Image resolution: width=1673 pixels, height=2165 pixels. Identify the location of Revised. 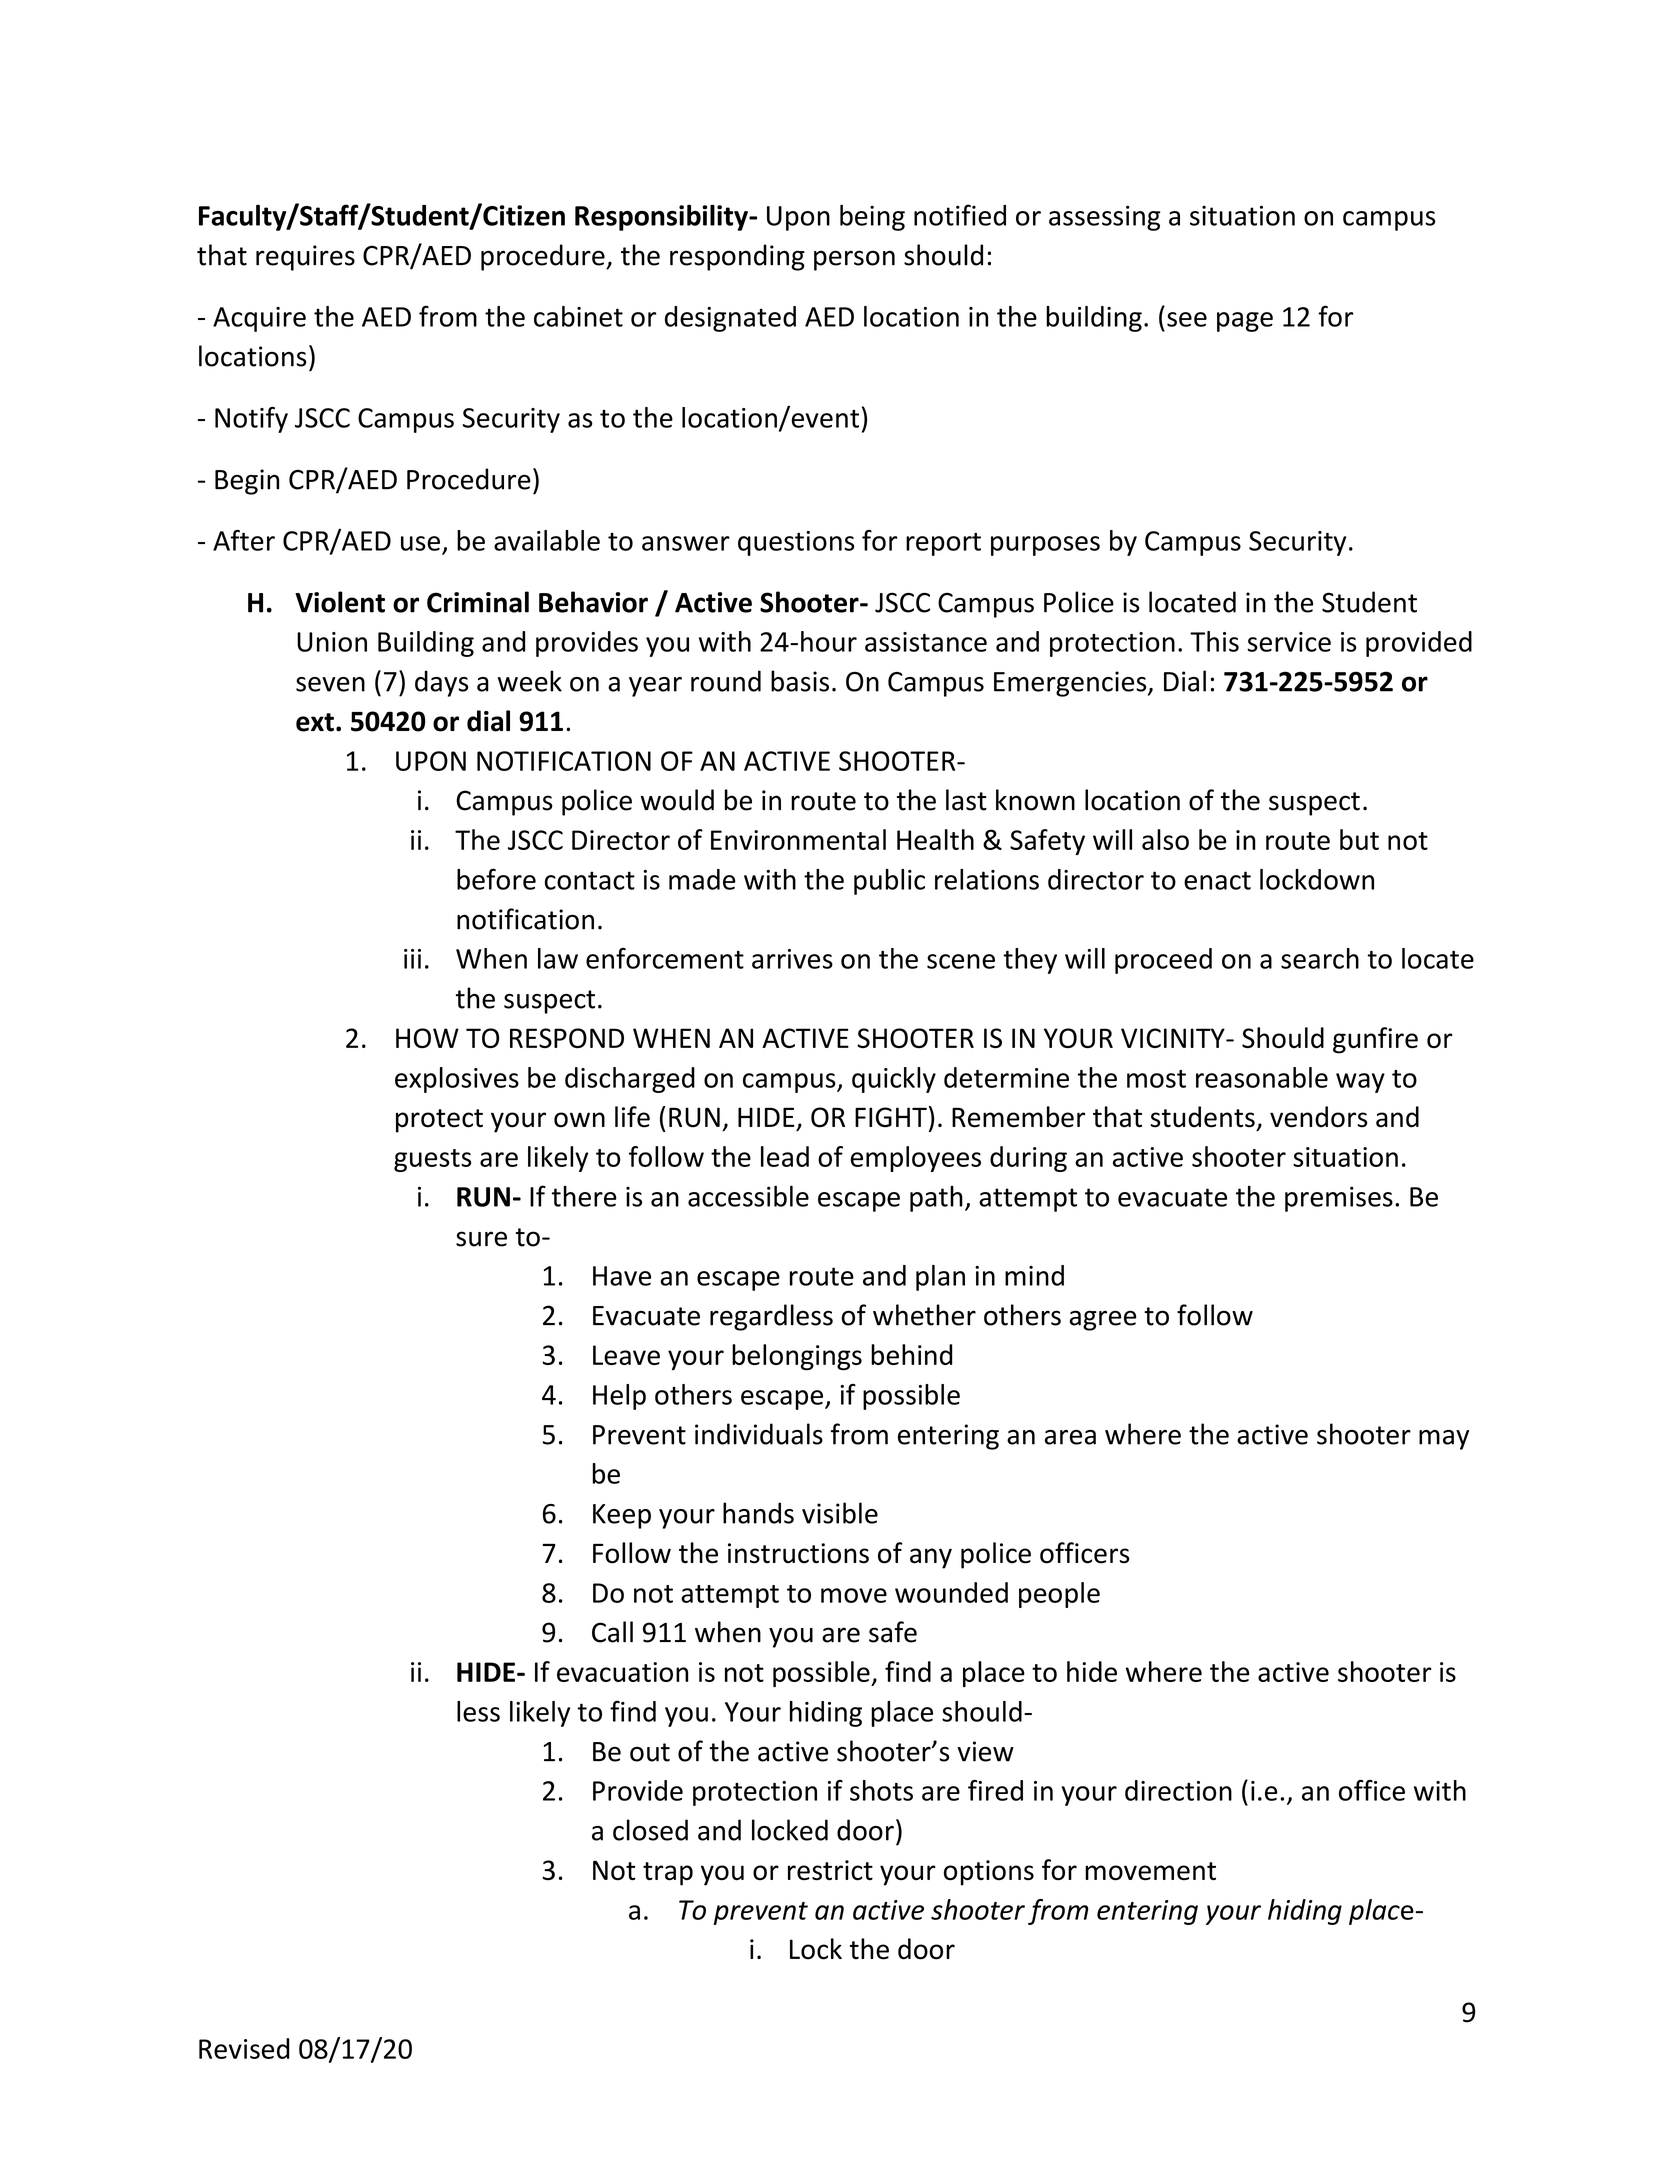
(244, 2048).
